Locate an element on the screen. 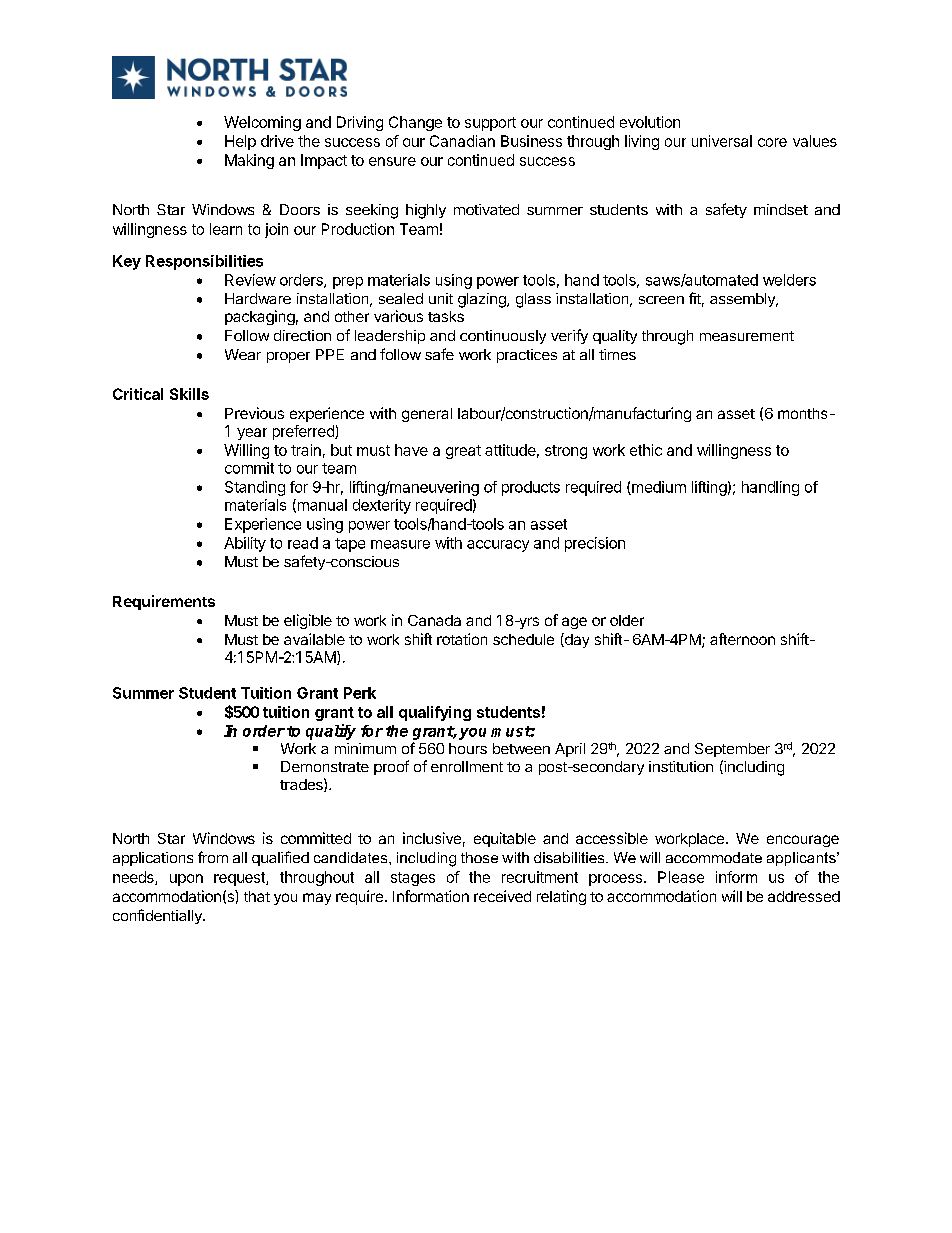 Image resolution: width=952 pixels, height=1233 pixels. universal is located at coordinates (722, 141).
